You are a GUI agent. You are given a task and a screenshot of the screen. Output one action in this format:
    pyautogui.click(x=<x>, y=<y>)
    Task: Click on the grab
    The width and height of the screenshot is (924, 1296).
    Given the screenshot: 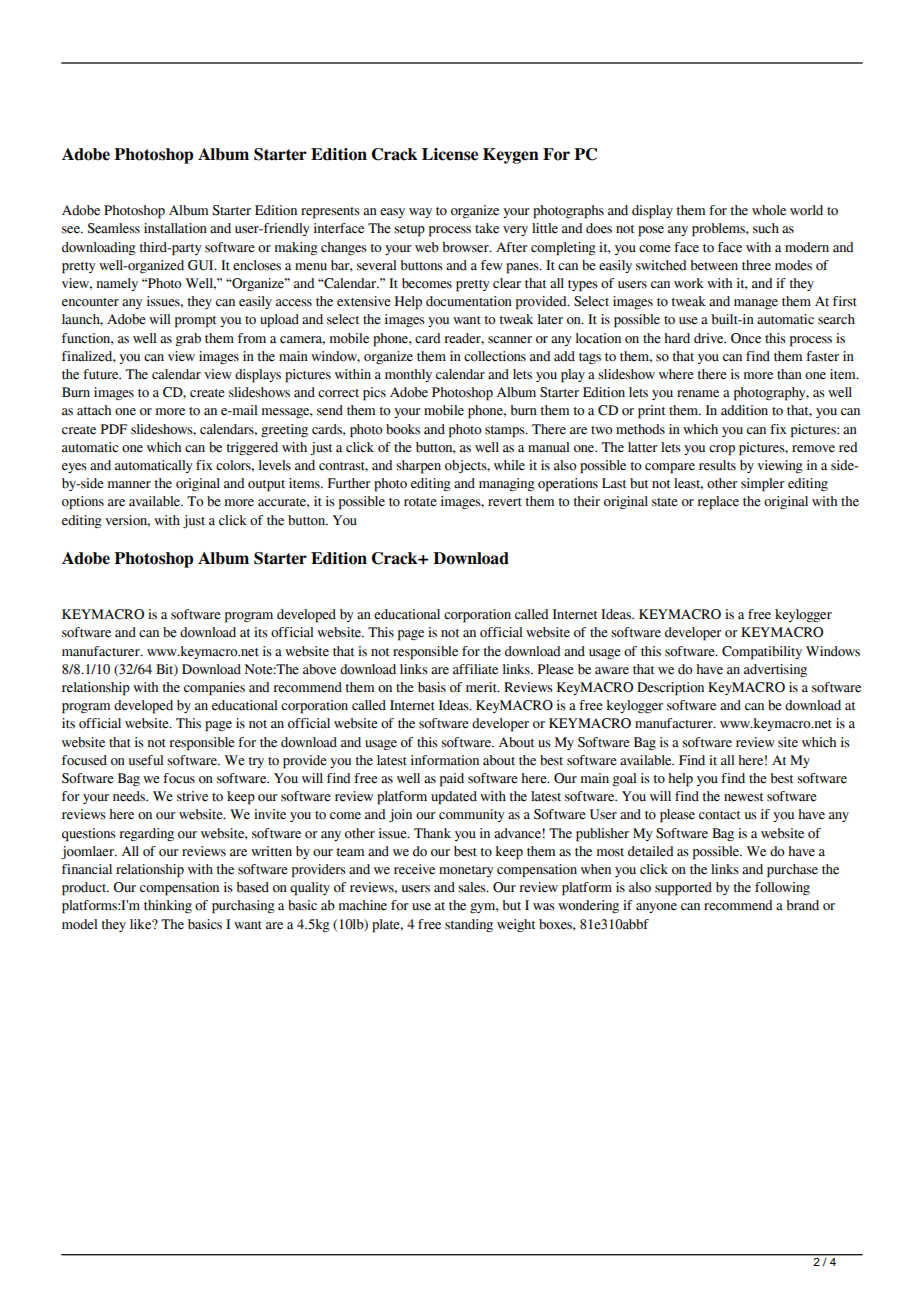 What is the action you would take?
    pyautogui.click(x=188, y=339)
